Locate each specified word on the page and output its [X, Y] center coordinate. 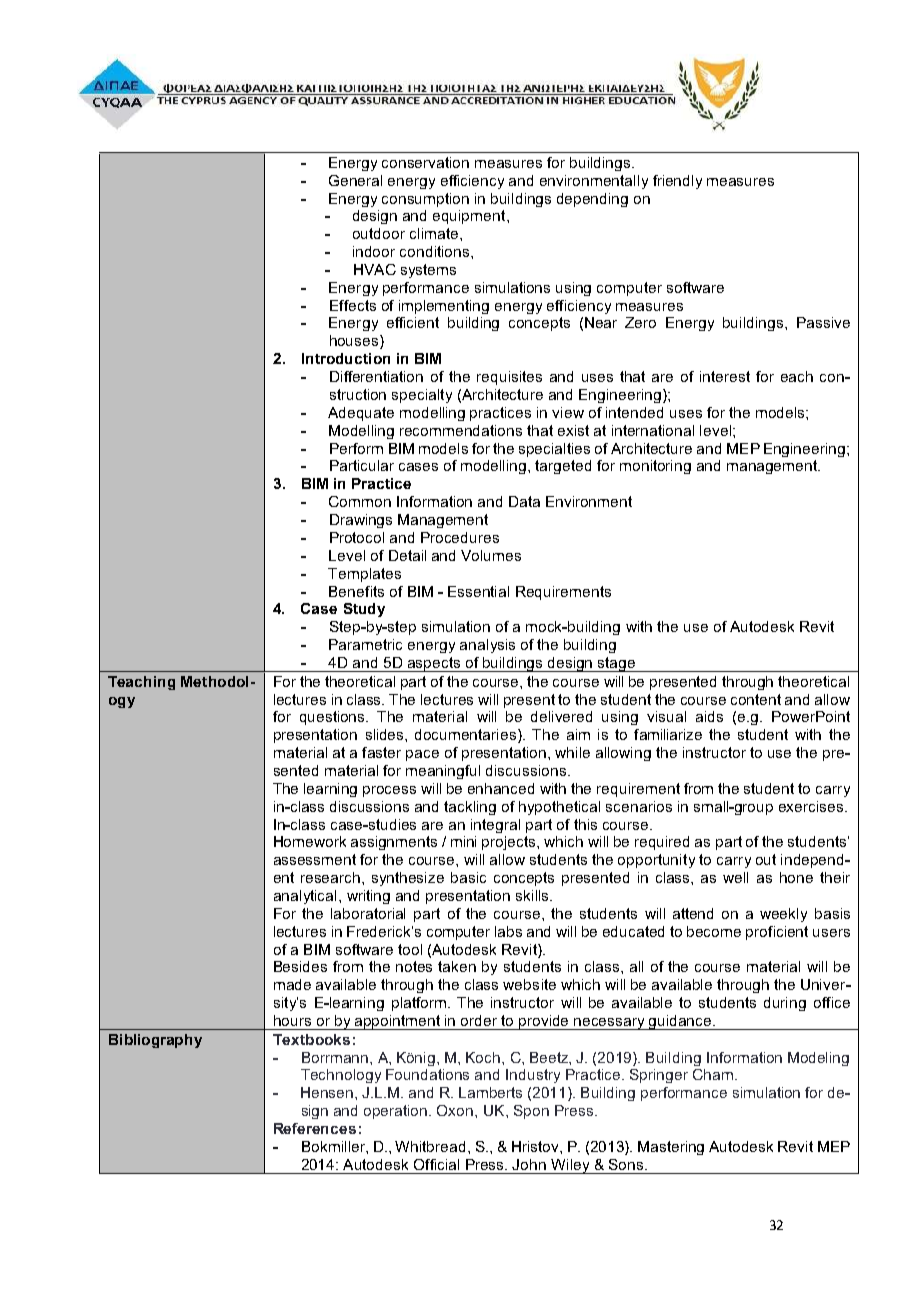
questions [333, 718]
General [355, 180]
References [315, 1128]
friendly [677, 182]
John [529, 1164]
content [756, 699]
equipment [470, 217]
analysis [487, 646]
